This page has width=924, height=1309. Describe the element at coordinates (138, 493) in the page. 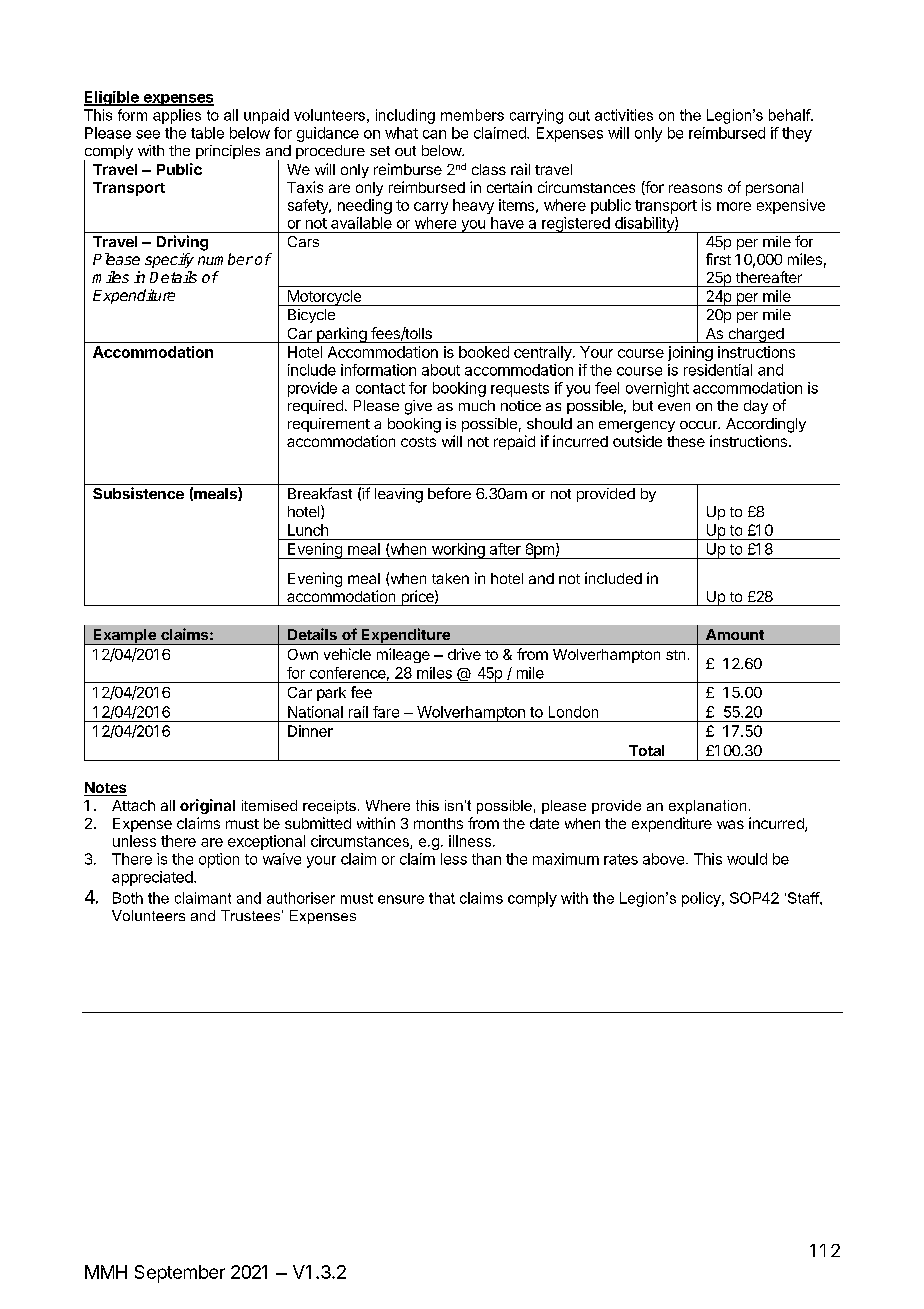

I see `Subsistence` at that location.
